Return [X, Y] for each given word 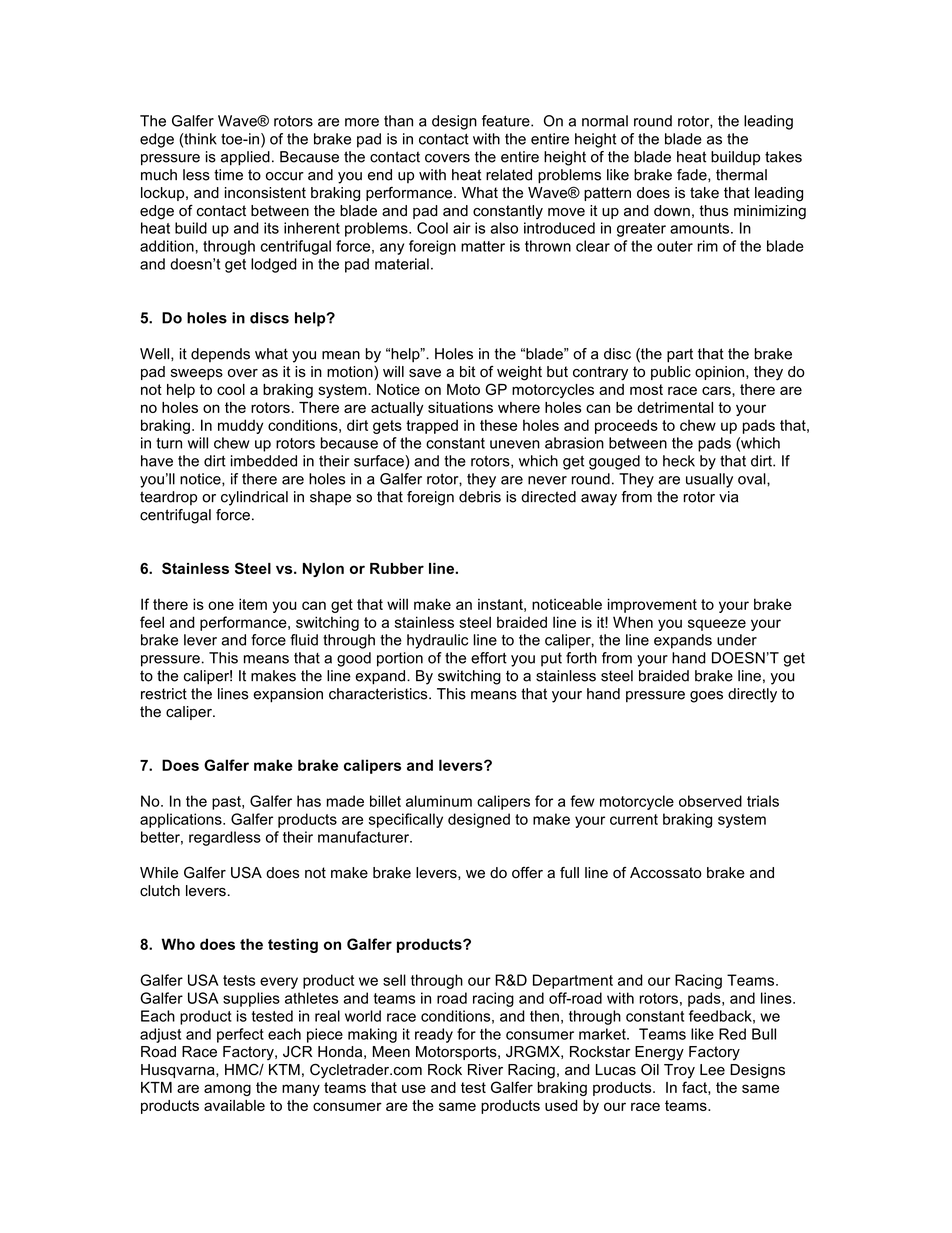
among [227, 1090]
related [509, 175]
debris [480, 497]
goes [706, 697]
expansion [288, 695]
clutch [160, 891]
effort [489, 658]
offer [527, 873]
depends [220, 355]
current [634, 819]
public [671, 373]
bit [468, 372]
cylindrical [254, 498]
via [728, 497]
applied [245, 158]
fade [693, 175]
